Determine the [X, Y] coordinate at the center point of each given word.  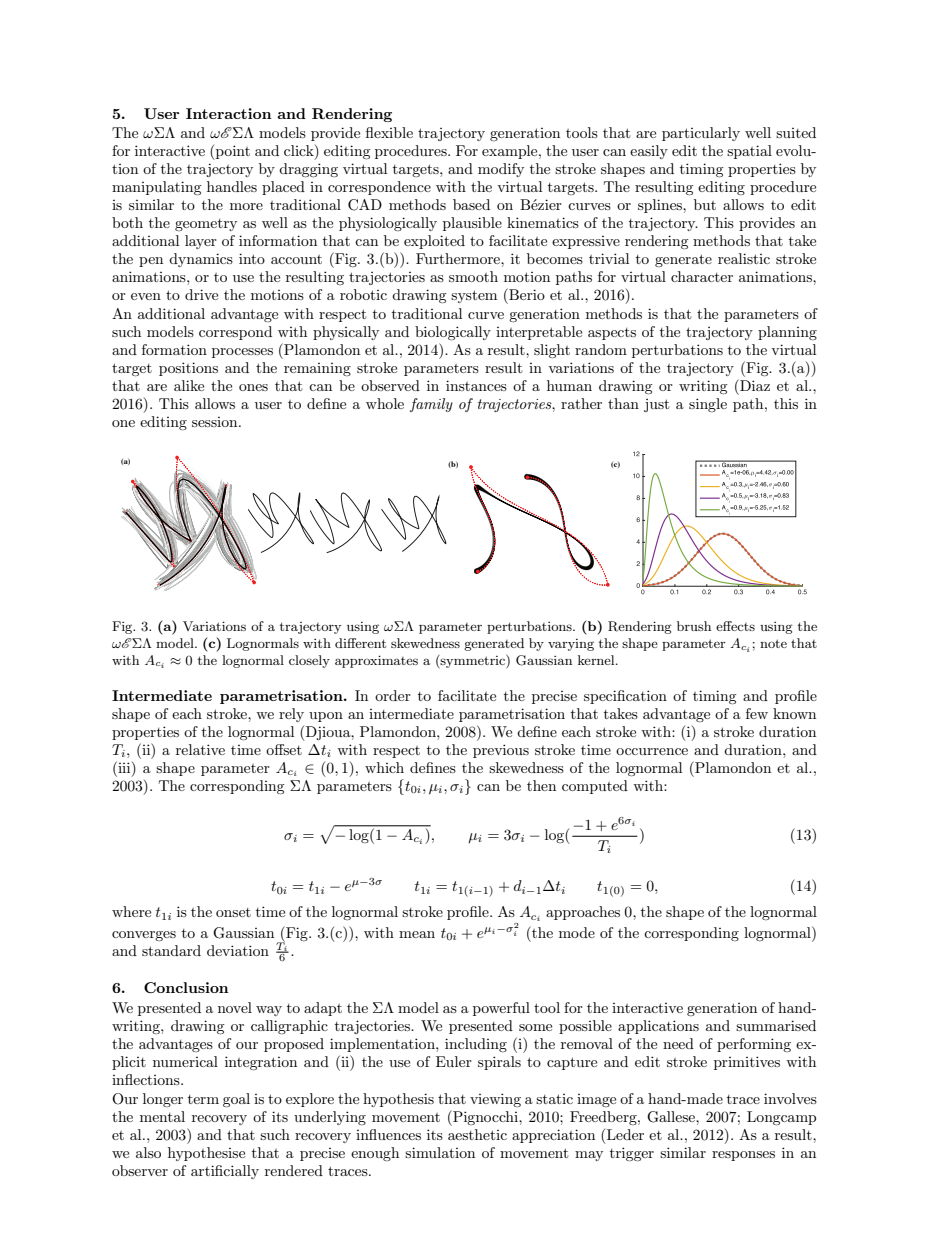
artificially [225, 1172]
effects [735, 626]
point [232, 152]
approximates [376, 661]
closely [309, 661]
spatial [749, 152]
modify [501, 170]
